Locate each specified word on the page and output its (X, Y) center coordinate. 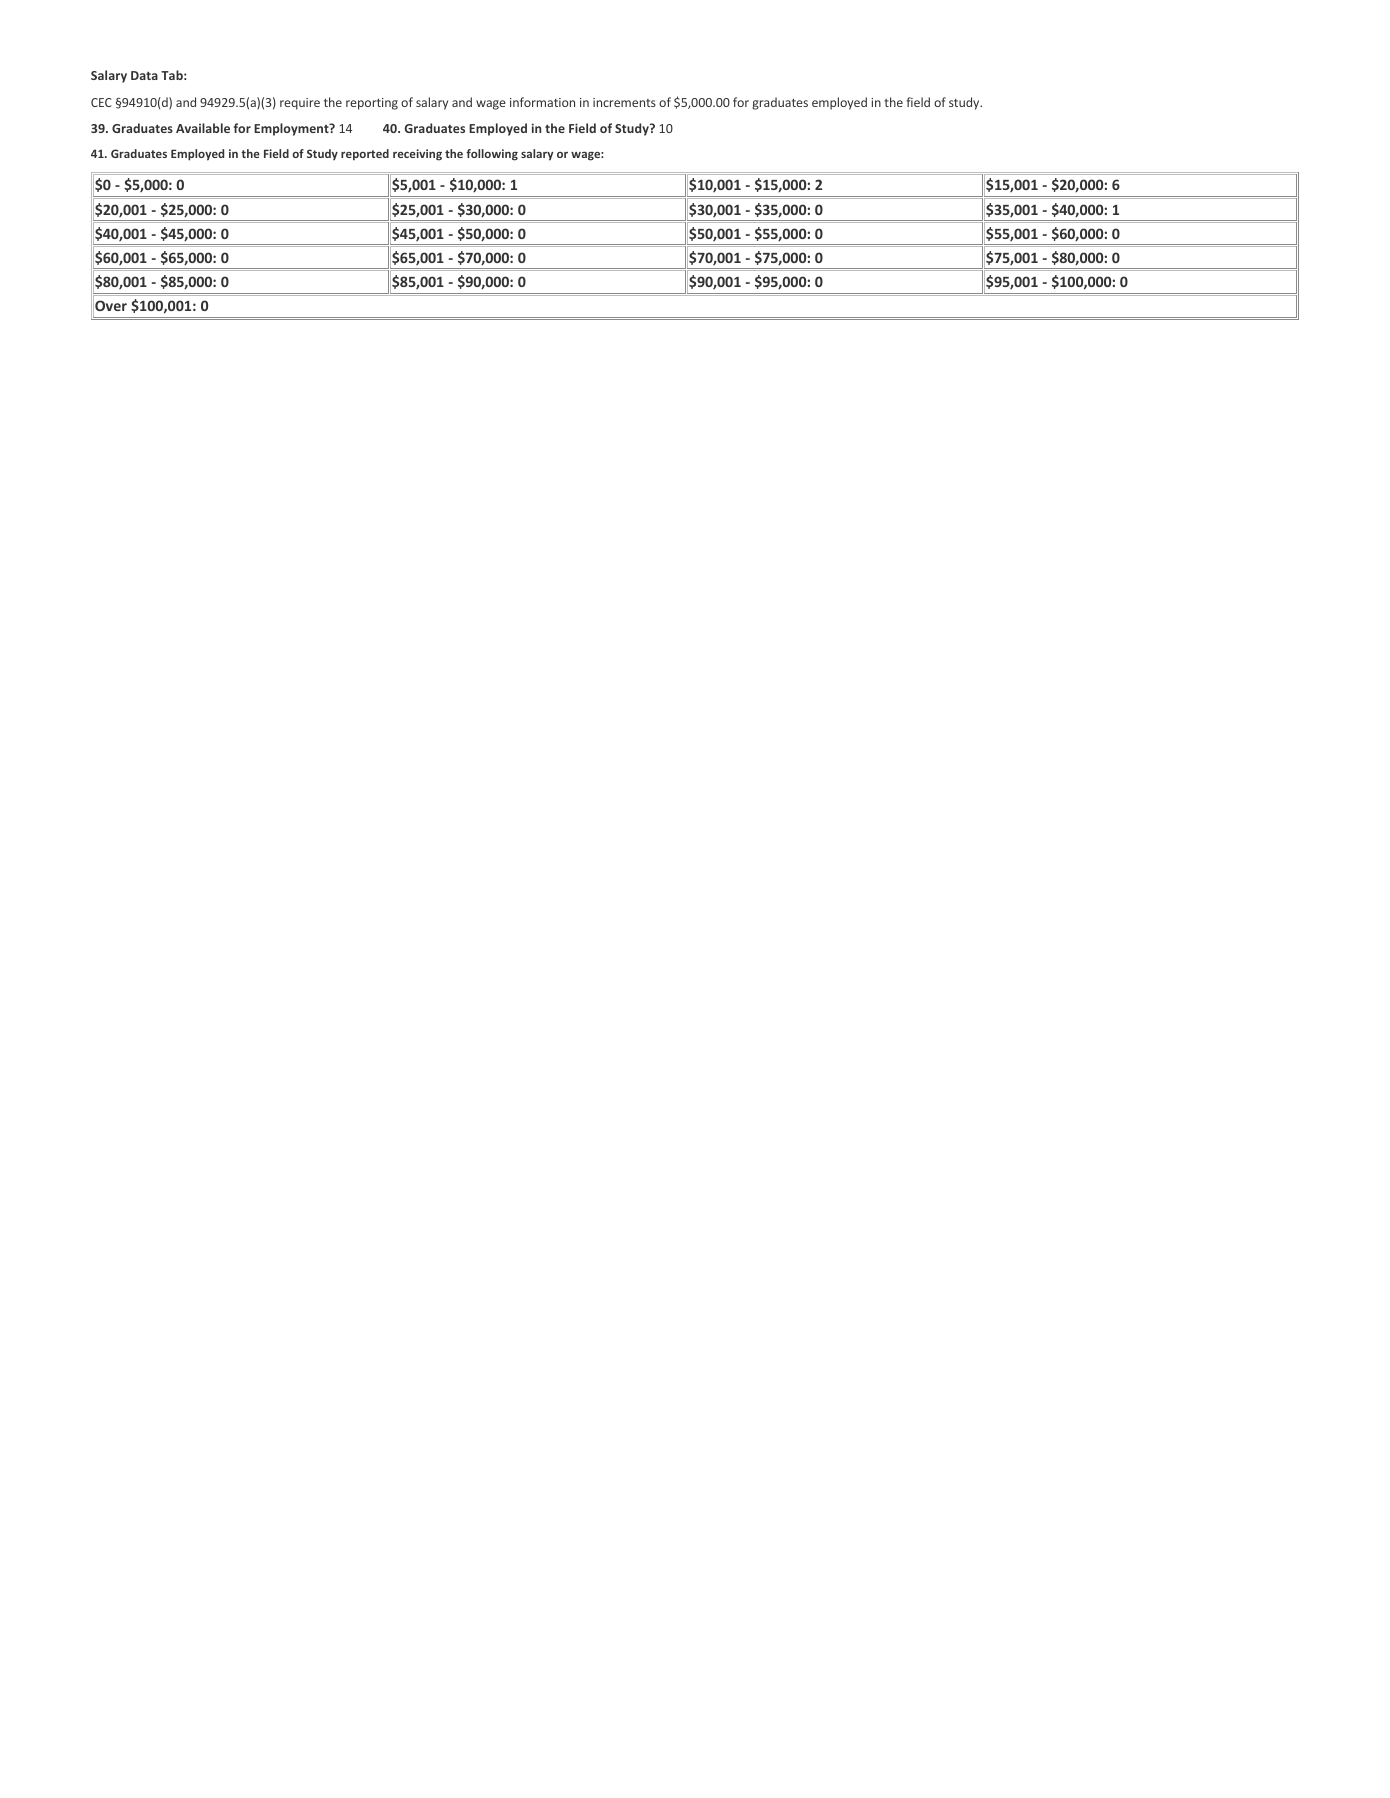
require (300, 104)
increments (624, 102)
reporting (372, 104)
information (542, 102)
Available (203, 128)
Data (144, 75)
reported (365, 155)
